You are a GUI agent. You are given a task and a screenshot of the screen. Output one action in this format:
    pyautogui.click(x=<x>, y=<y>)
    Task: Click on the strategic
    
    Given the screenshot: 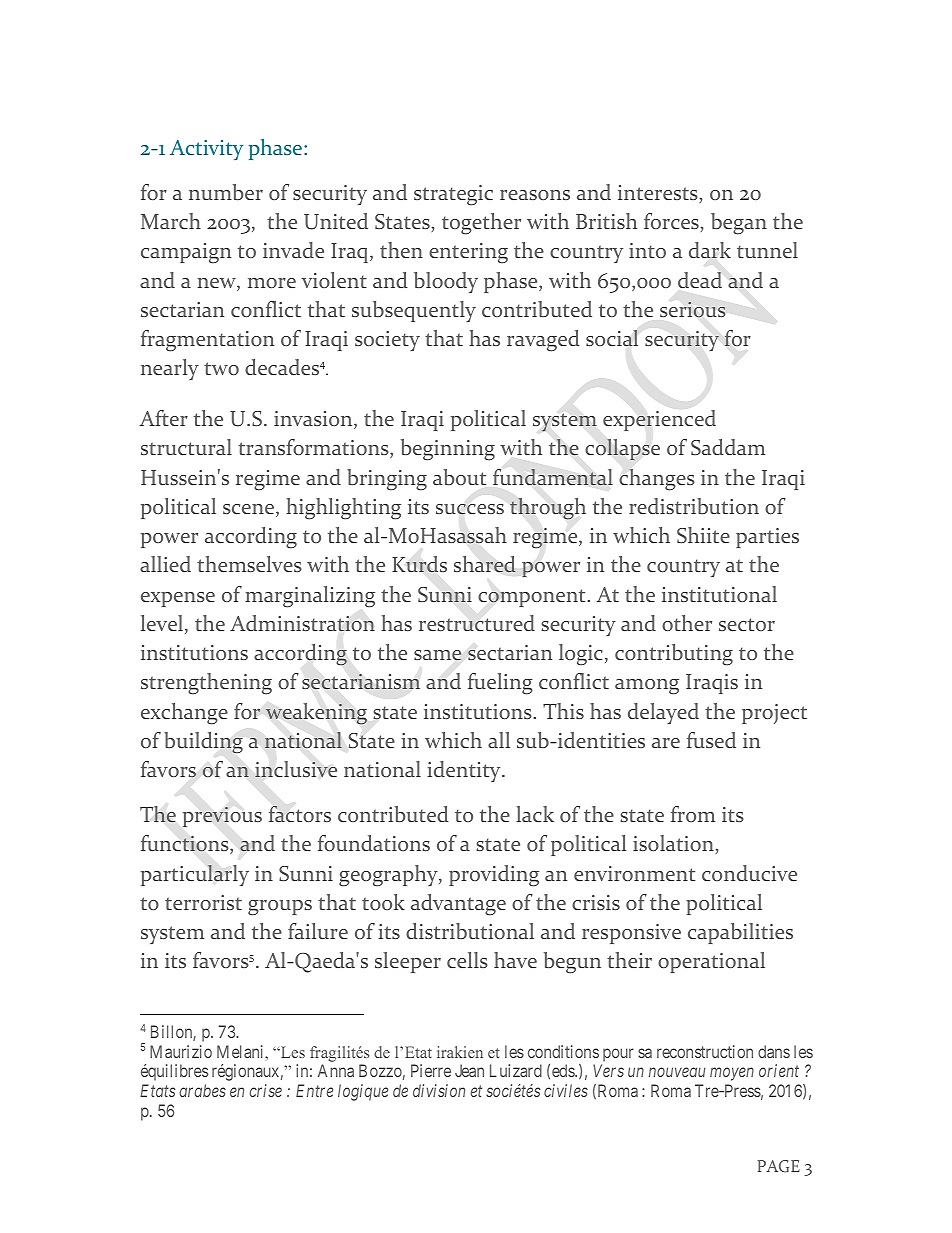 What is the action you would take?
    pyautogui.click(x=453, y=195)
